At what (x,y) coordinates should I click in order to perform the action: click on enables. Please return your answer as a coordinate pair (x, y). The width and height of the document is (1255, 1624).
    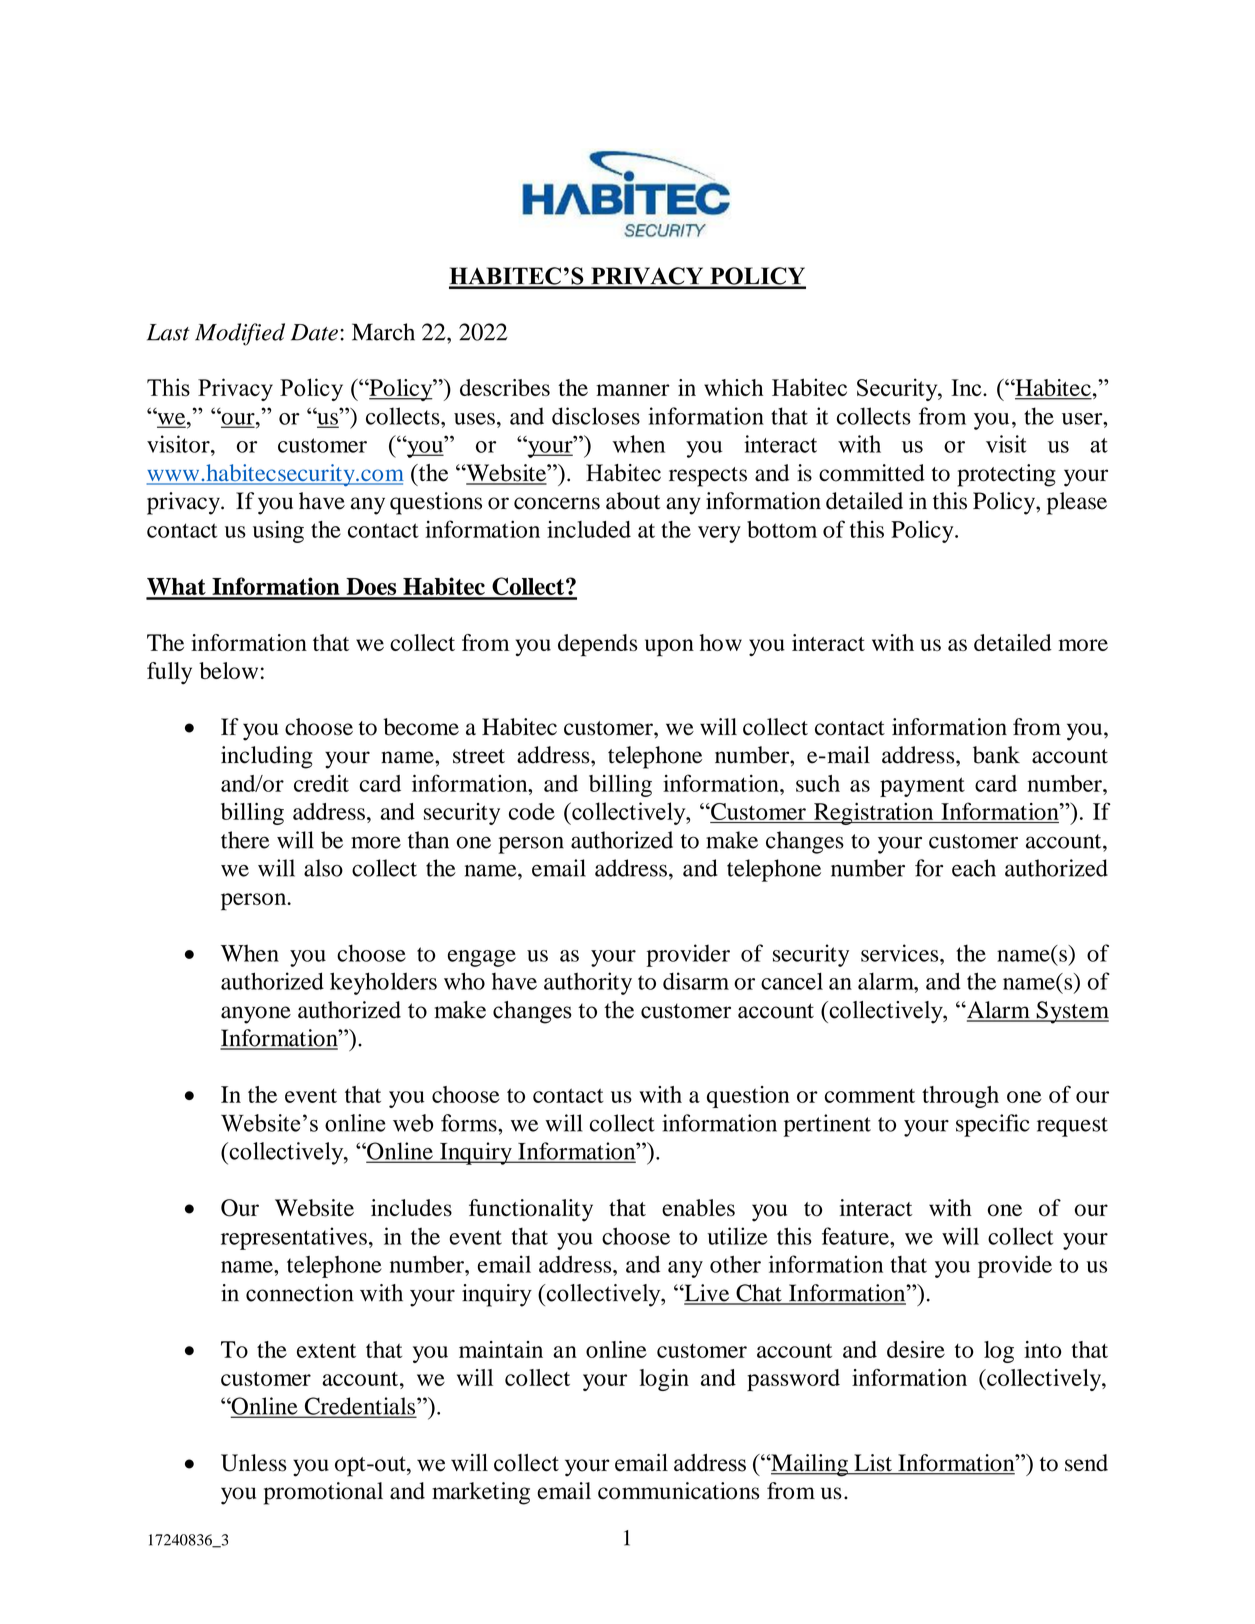
    Looking at the image, I should click on (698, 1208).
